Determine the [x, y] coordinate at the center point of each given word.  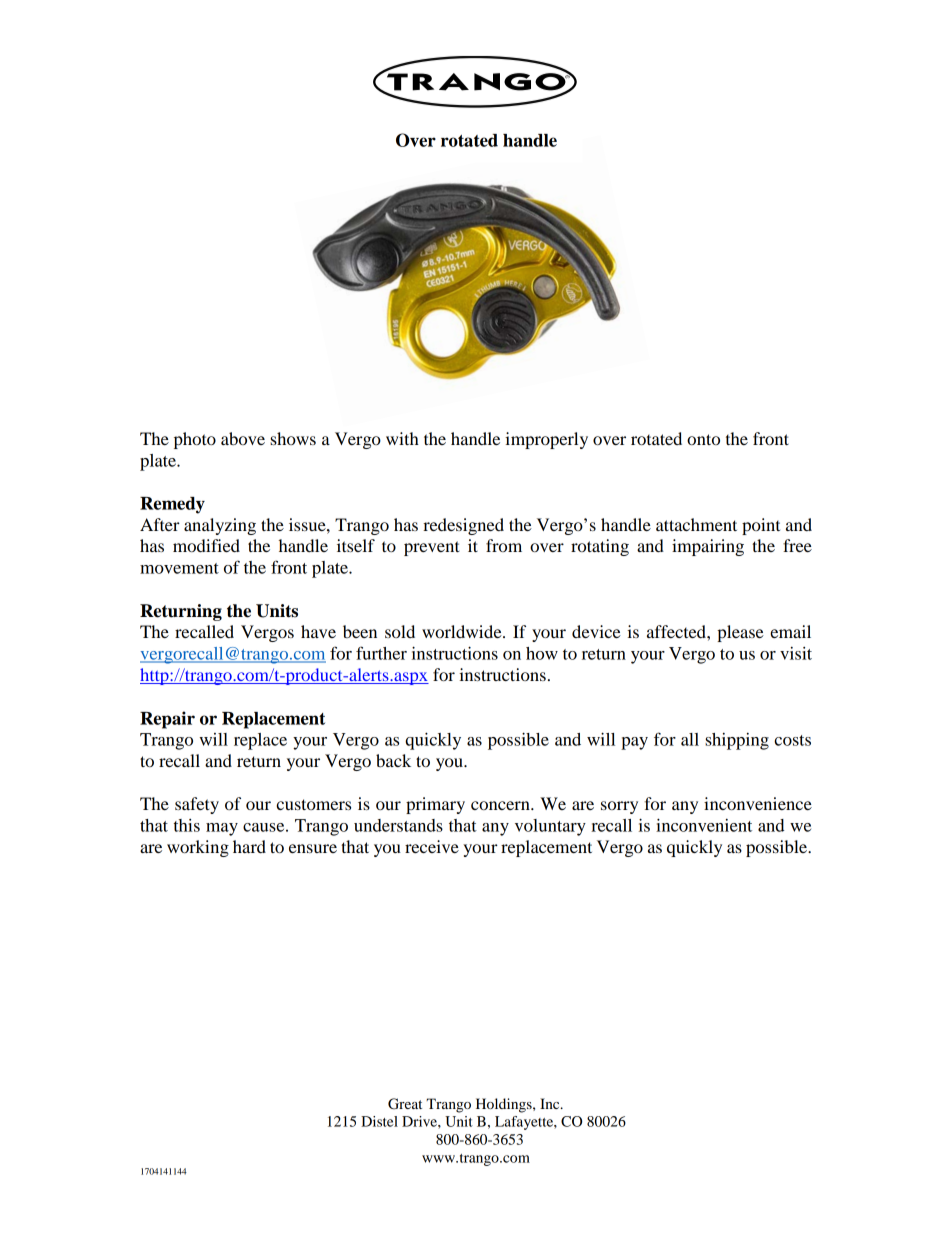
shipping [737, 741]
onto [703, 439]
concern [501, 805]
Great [405, 1104]
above [243, 438]
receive [432, 846]
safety [197, 805]
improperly [546, 440]
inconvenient [704, 825]
